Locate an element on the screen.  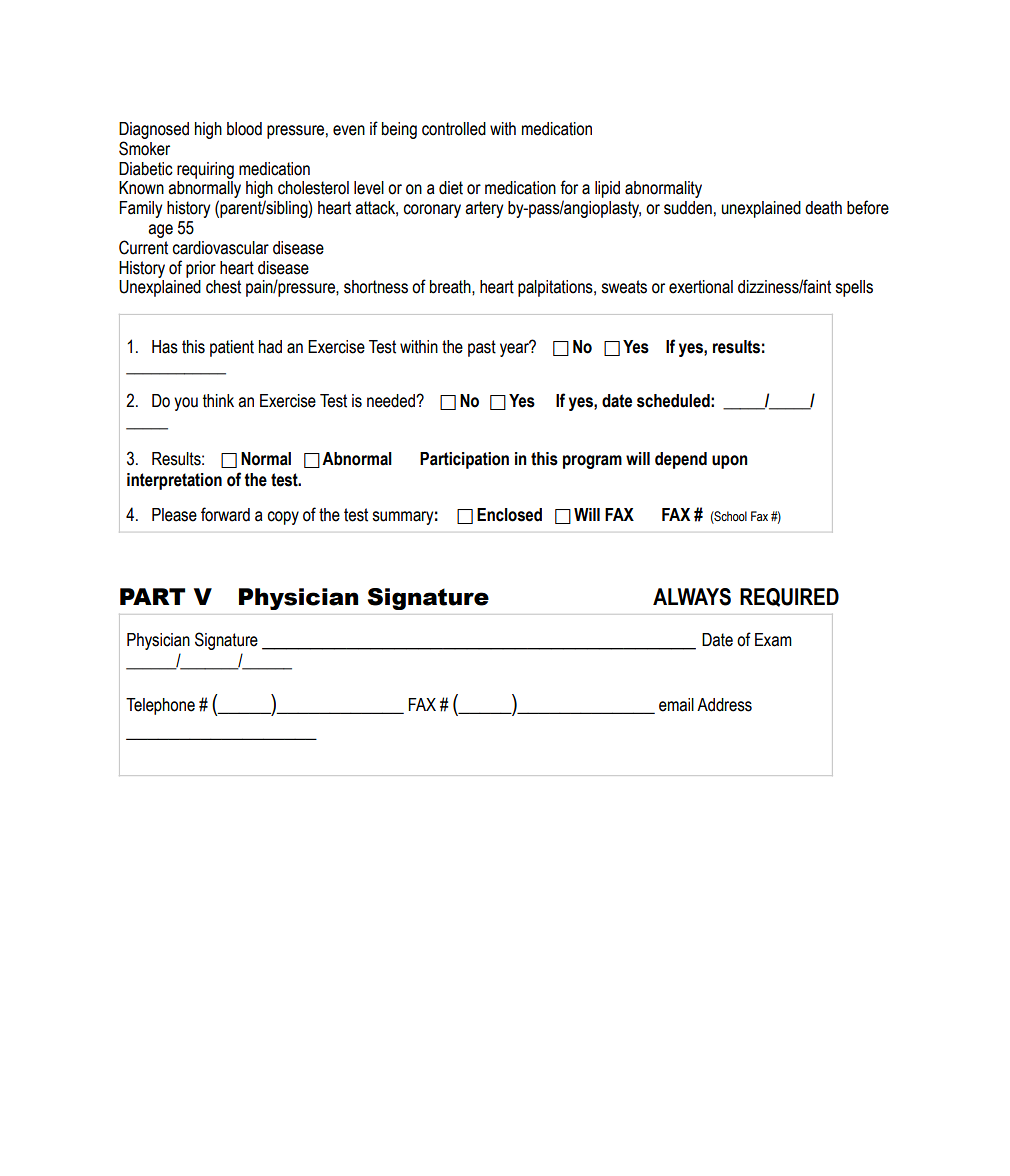
death is located at coordinates (823, 208).
